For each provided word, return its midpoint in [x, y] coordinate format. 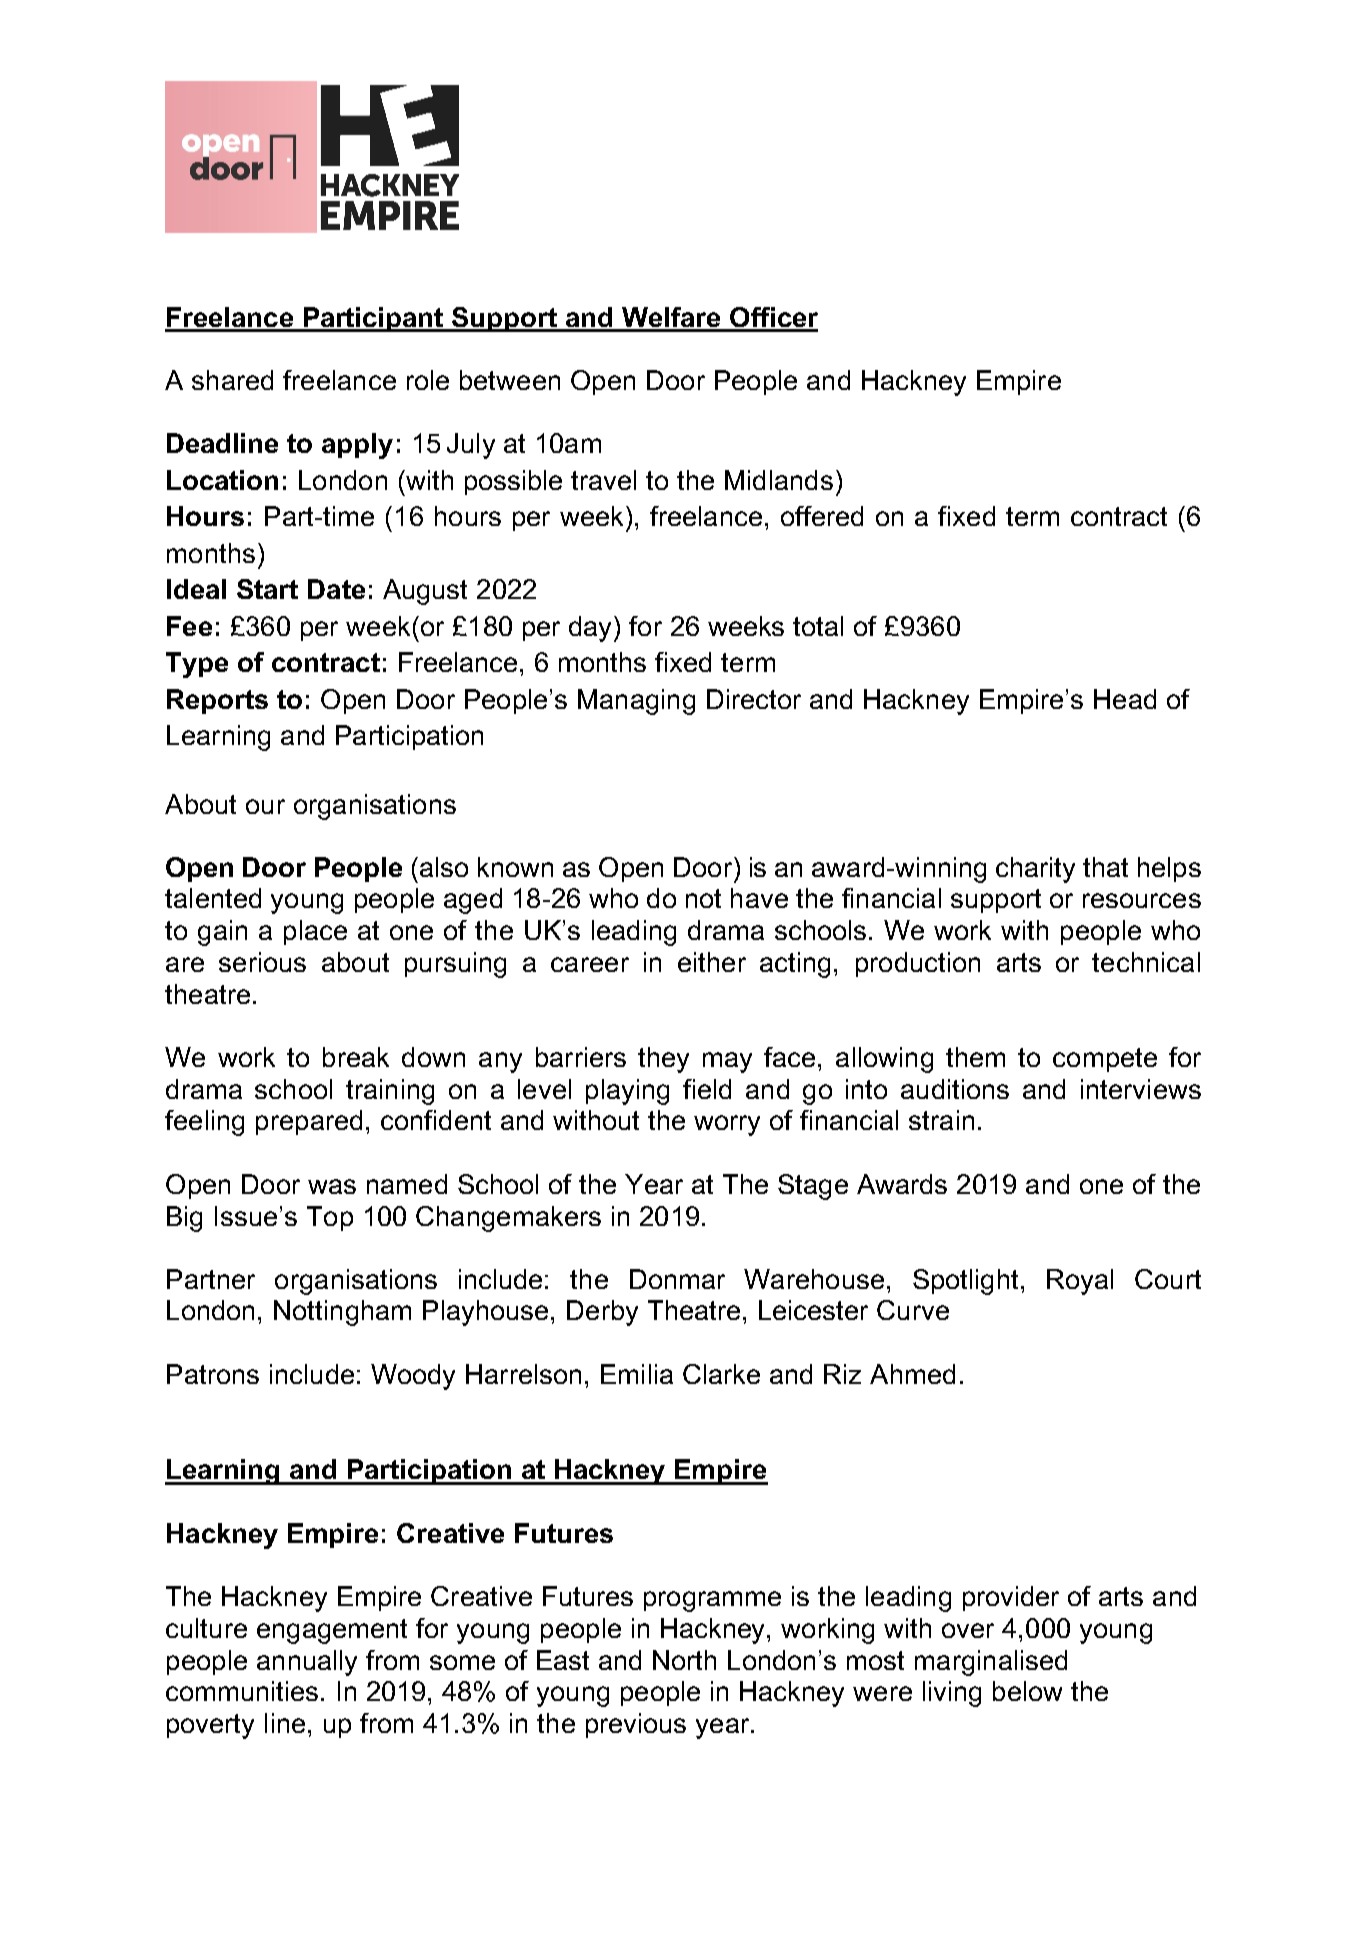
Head [1125, 699]
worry [727, 1125]
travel [603, 480]
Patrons [213, 1374]
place [315, 932]
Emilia [637, 1374]
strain [941, 1120]
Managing [636, 702]
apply [357, 446]
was [332, 1186]
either [712, 962]
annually [307, 1663]
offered [822, 516]
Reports [217, 701]
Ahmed [912, 1374]
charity [1035, 870]
